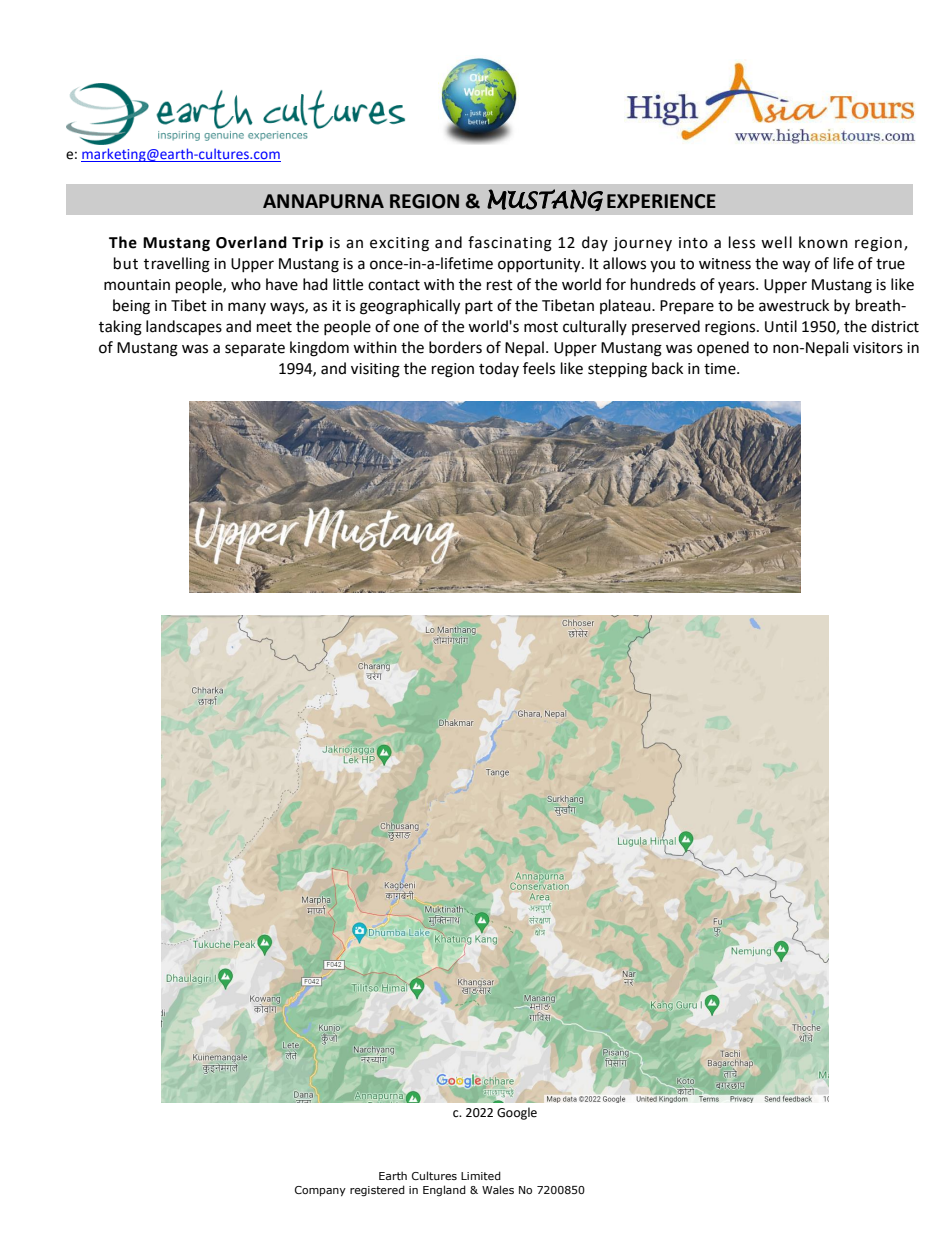 This page has height=1233, width=952. What do you see at coordinates (823, 242) in the page?
I see `known` at bounding box center [823, 242].
